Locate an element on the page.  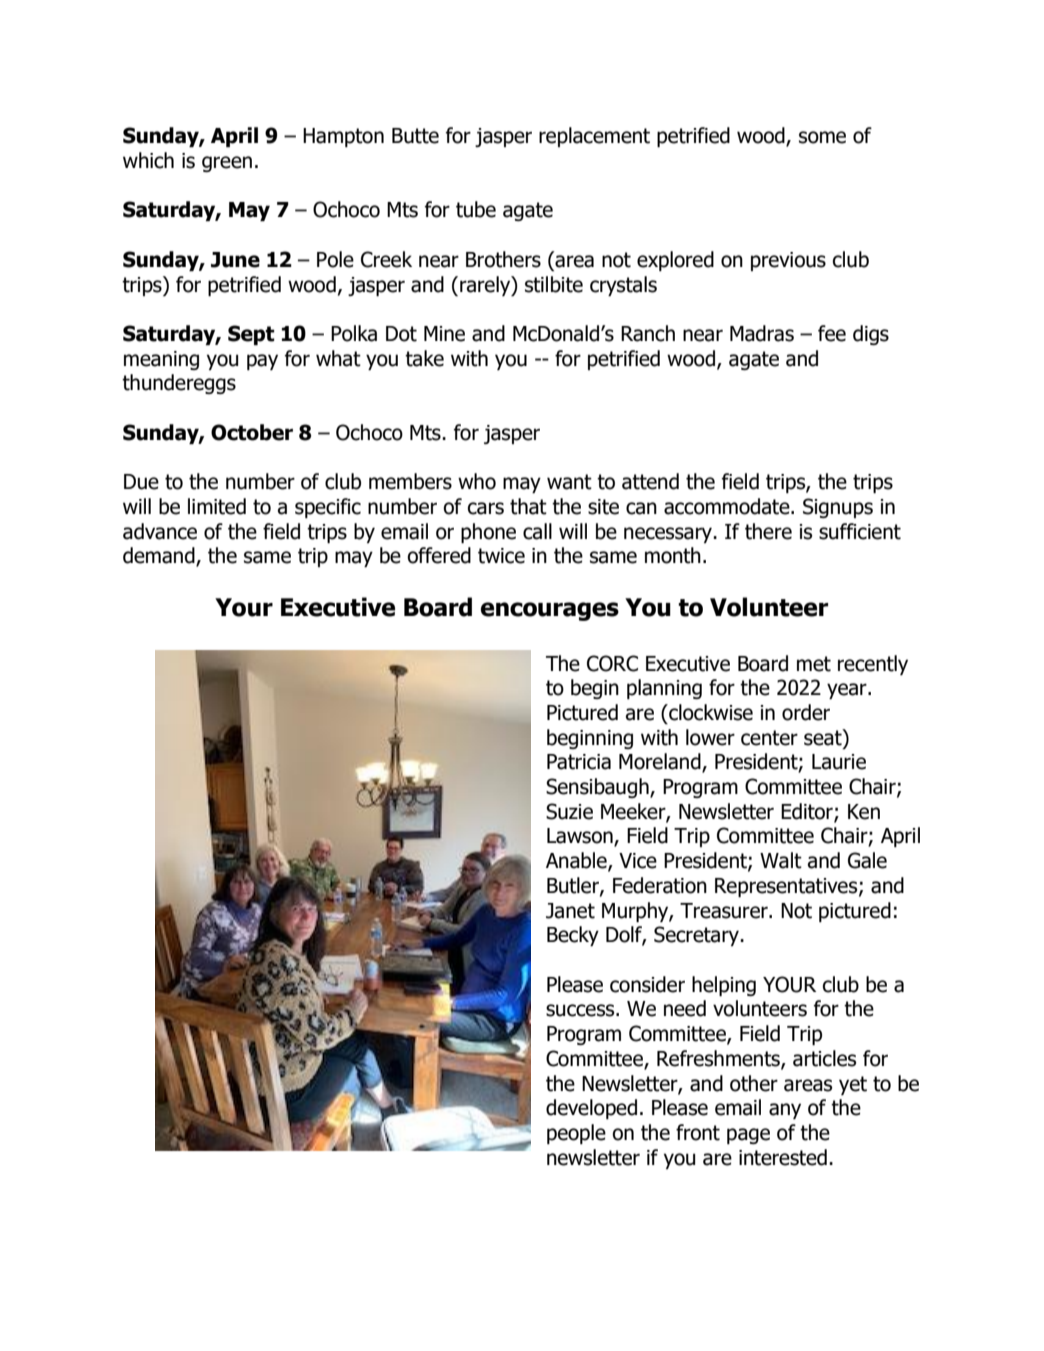
demand is located at coordinates (160, 556).
